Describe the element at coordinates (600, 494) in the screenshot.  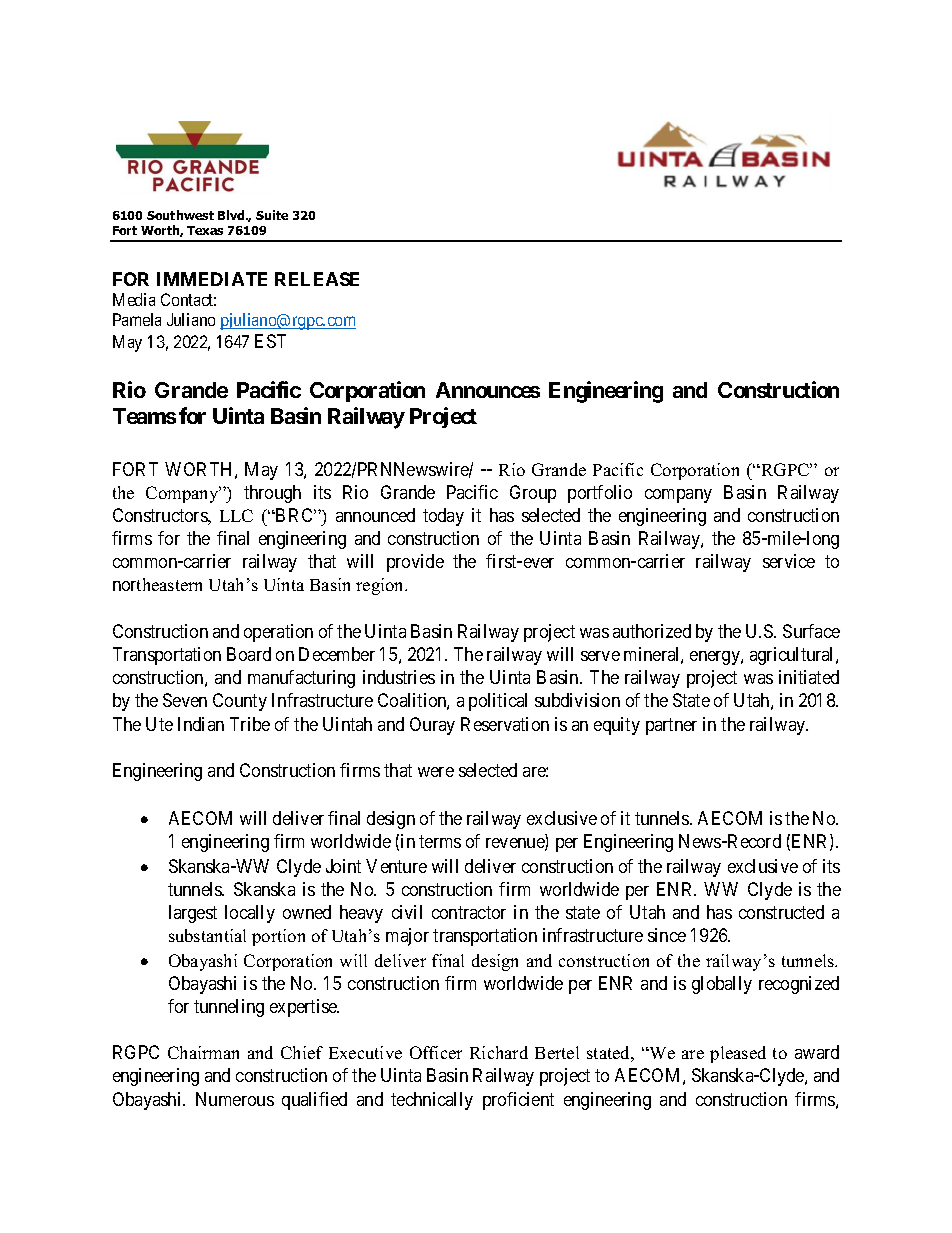
I see `portfolio` at that location.
